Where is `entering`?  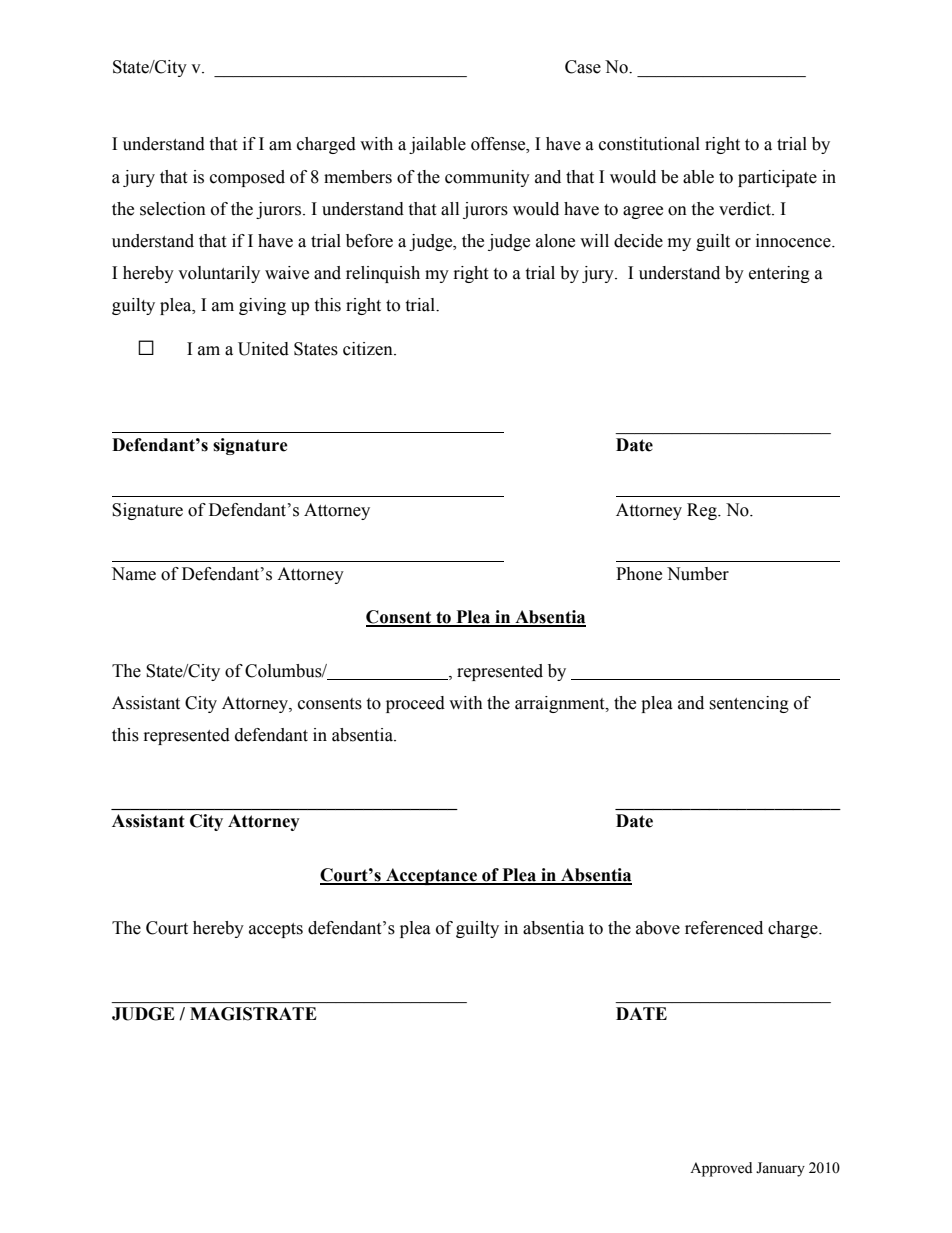
entering is located at coordinates (779, 274).
